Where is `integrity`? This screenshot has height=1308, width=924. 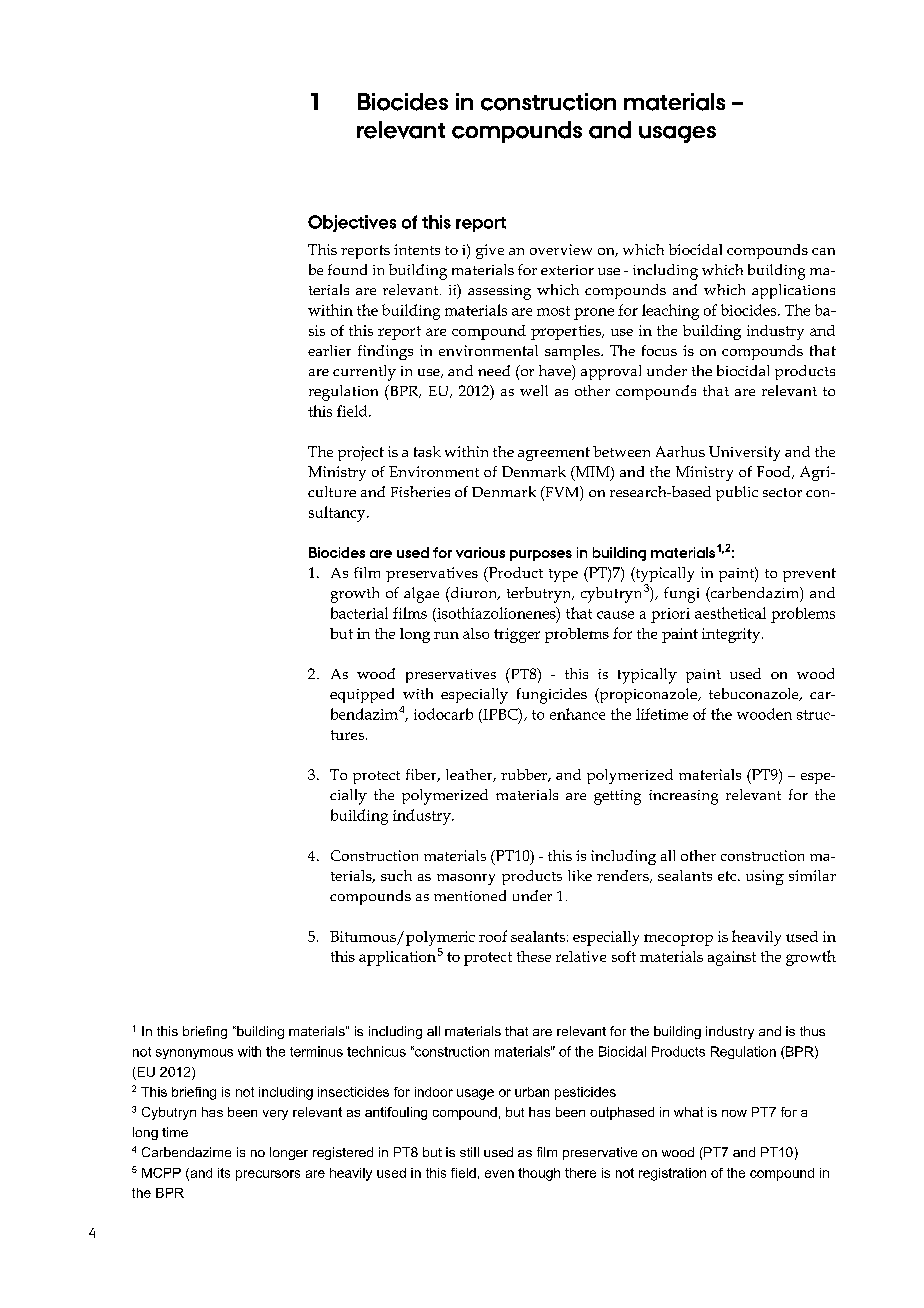 integrity is located at coordinates (732, 635).
